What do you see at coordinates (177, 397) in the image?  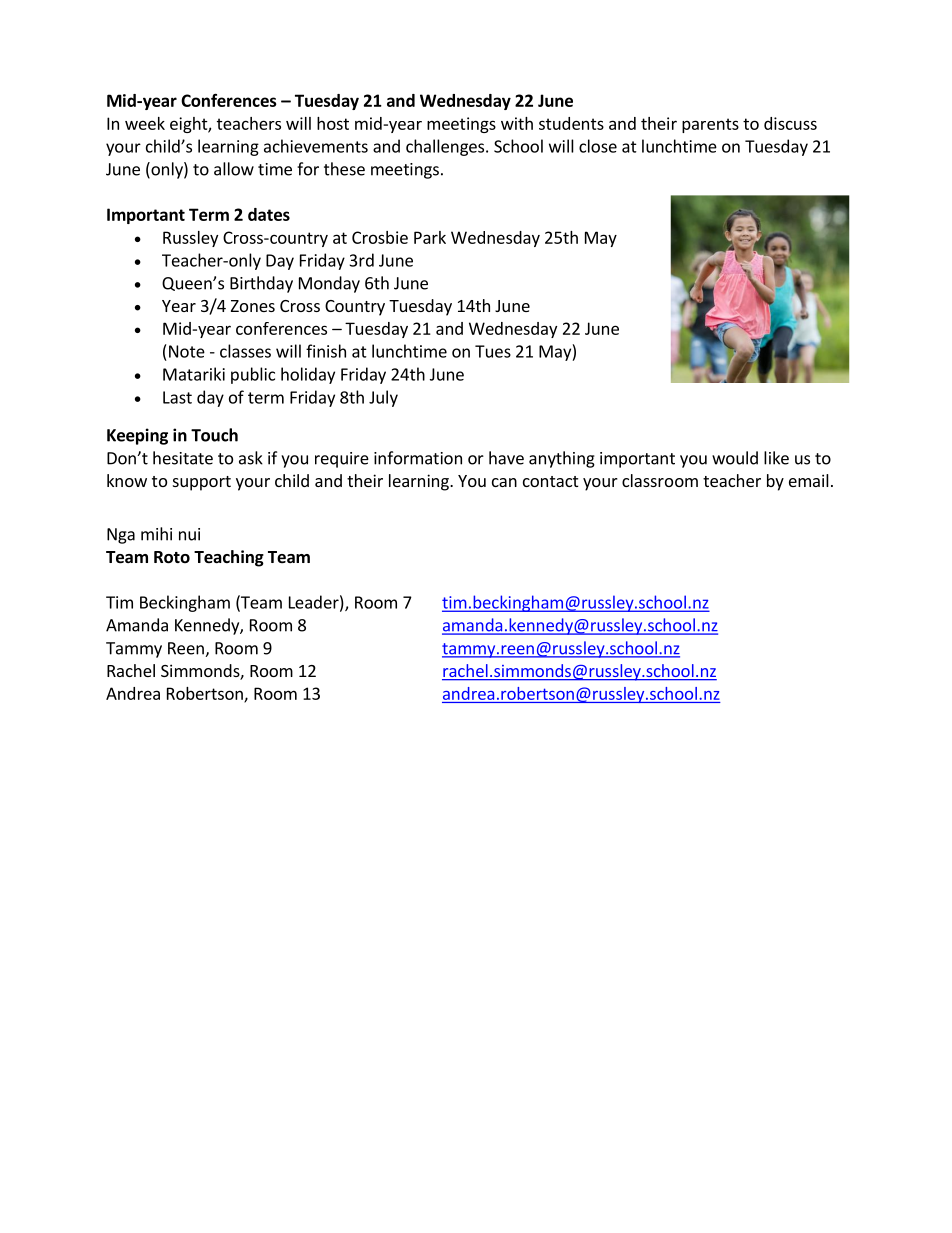 I see `Last` at bounding box center [177, 397].
